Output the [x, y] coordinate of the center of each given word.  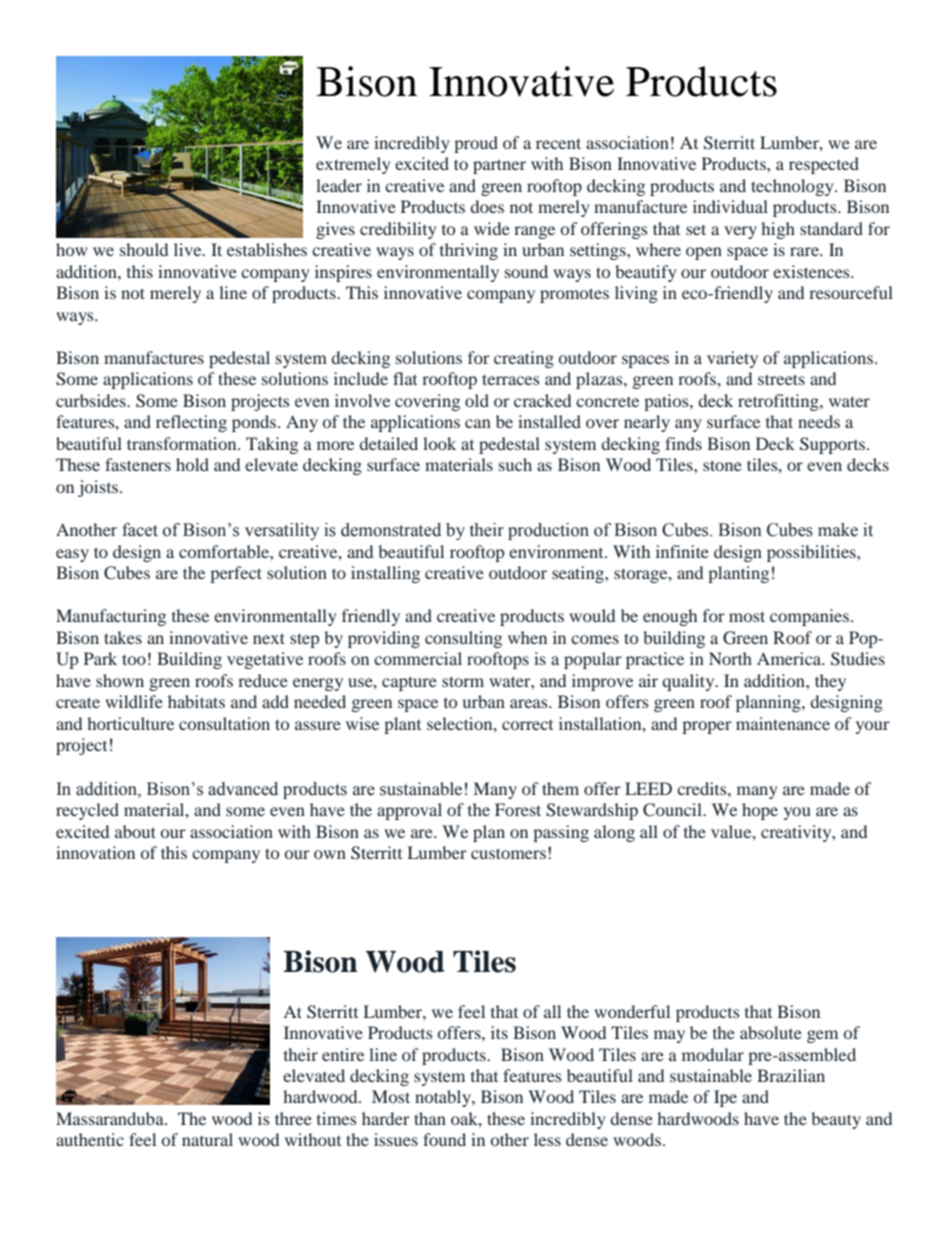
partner [499, 166]
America [790, 658]
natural [207, 1139]
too [134, 659]
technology [793, 187]
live [189, 249]
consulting [463, 639]
